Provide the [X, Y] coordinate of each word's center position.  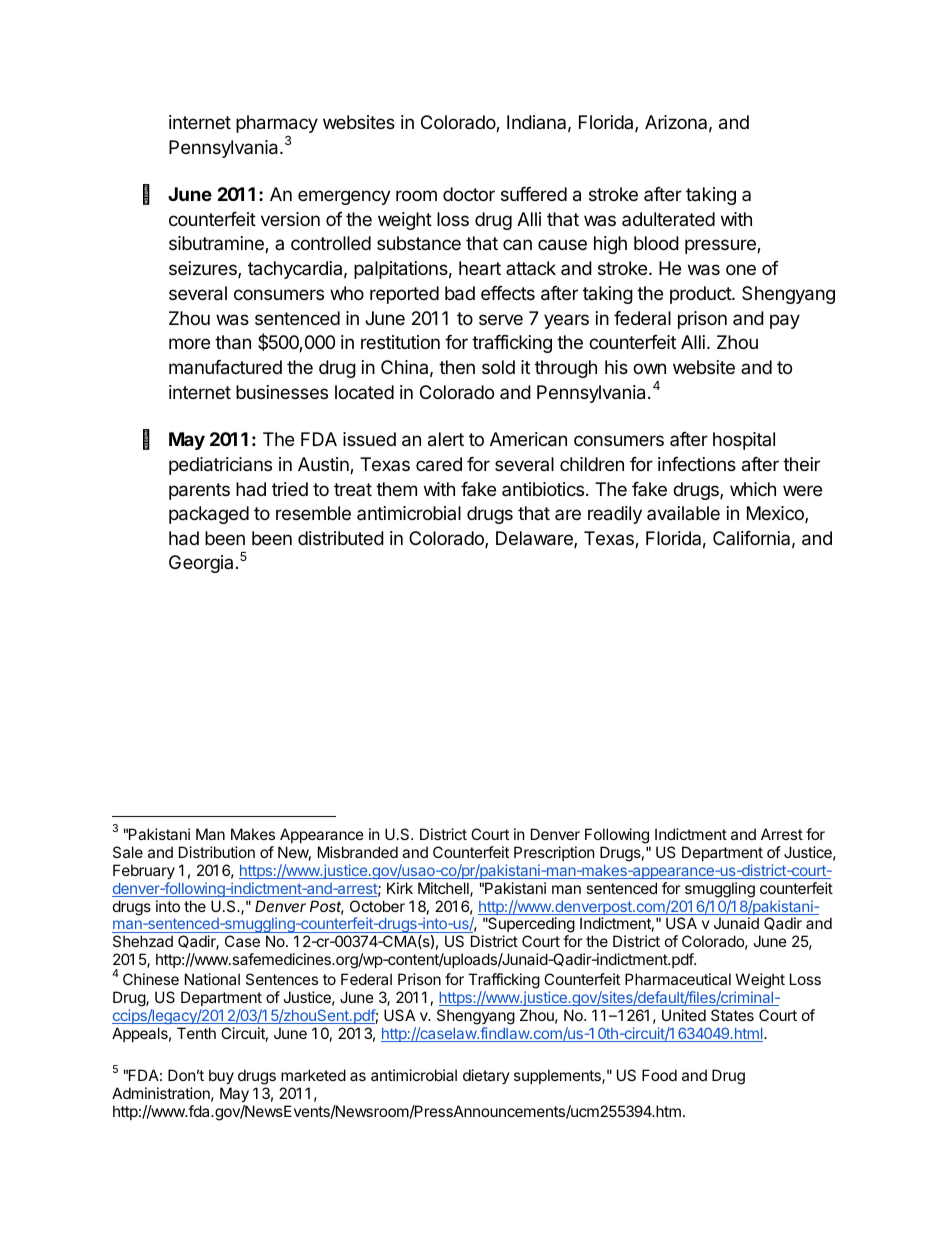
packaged [209, 515]
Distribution [217, 852]
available [683, 513]
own [649, 368]
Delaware [535, 539]
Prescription [554, 853]
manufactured [225, 367]
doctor [469, 194]
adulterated [668, 219]
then [457, 367]
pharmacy [277, 124]
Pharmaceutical [678, 979]
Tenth [196, 1033]
